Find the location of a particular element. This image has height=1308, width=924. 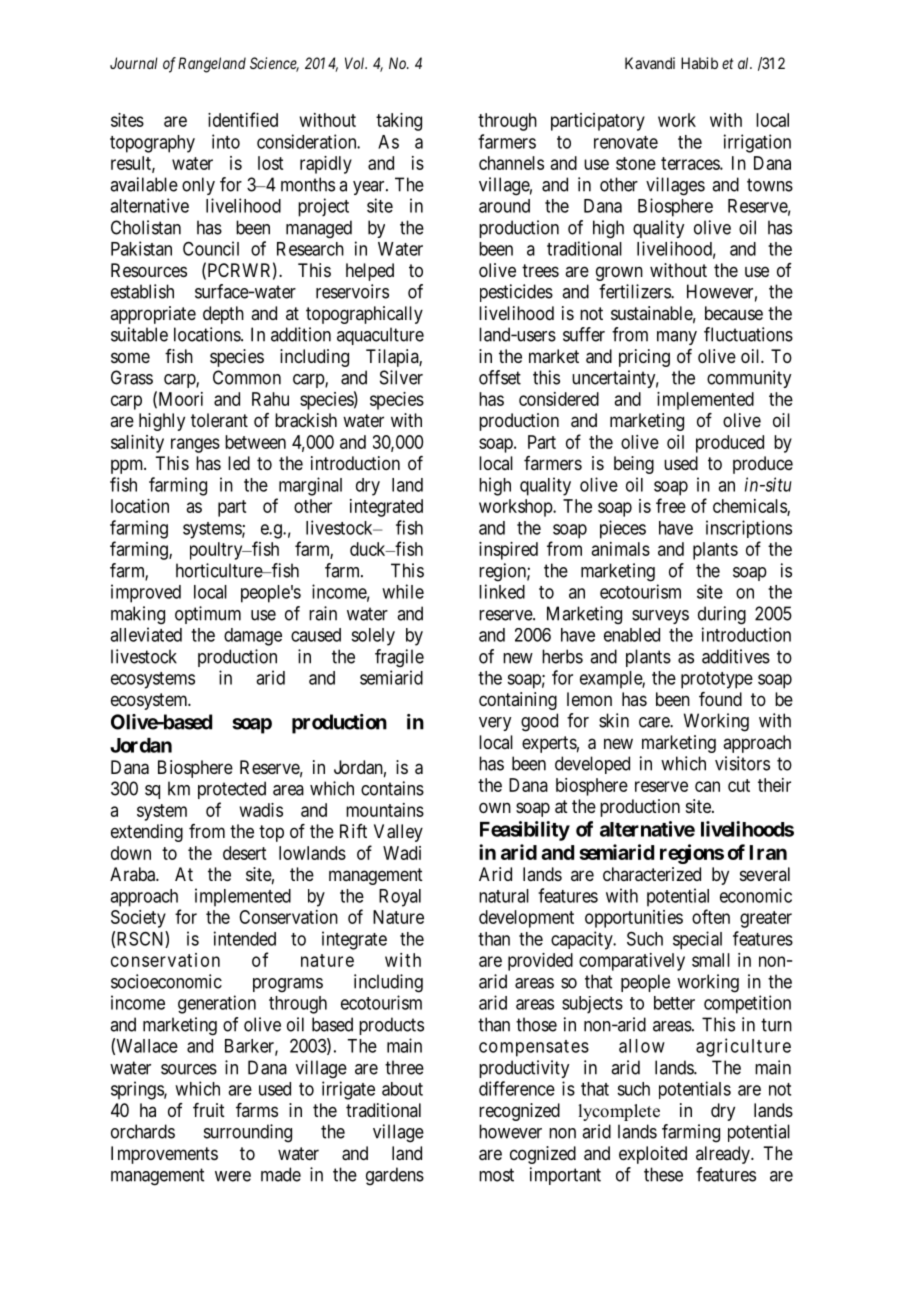

taking is located at coordinates (399, 122).
